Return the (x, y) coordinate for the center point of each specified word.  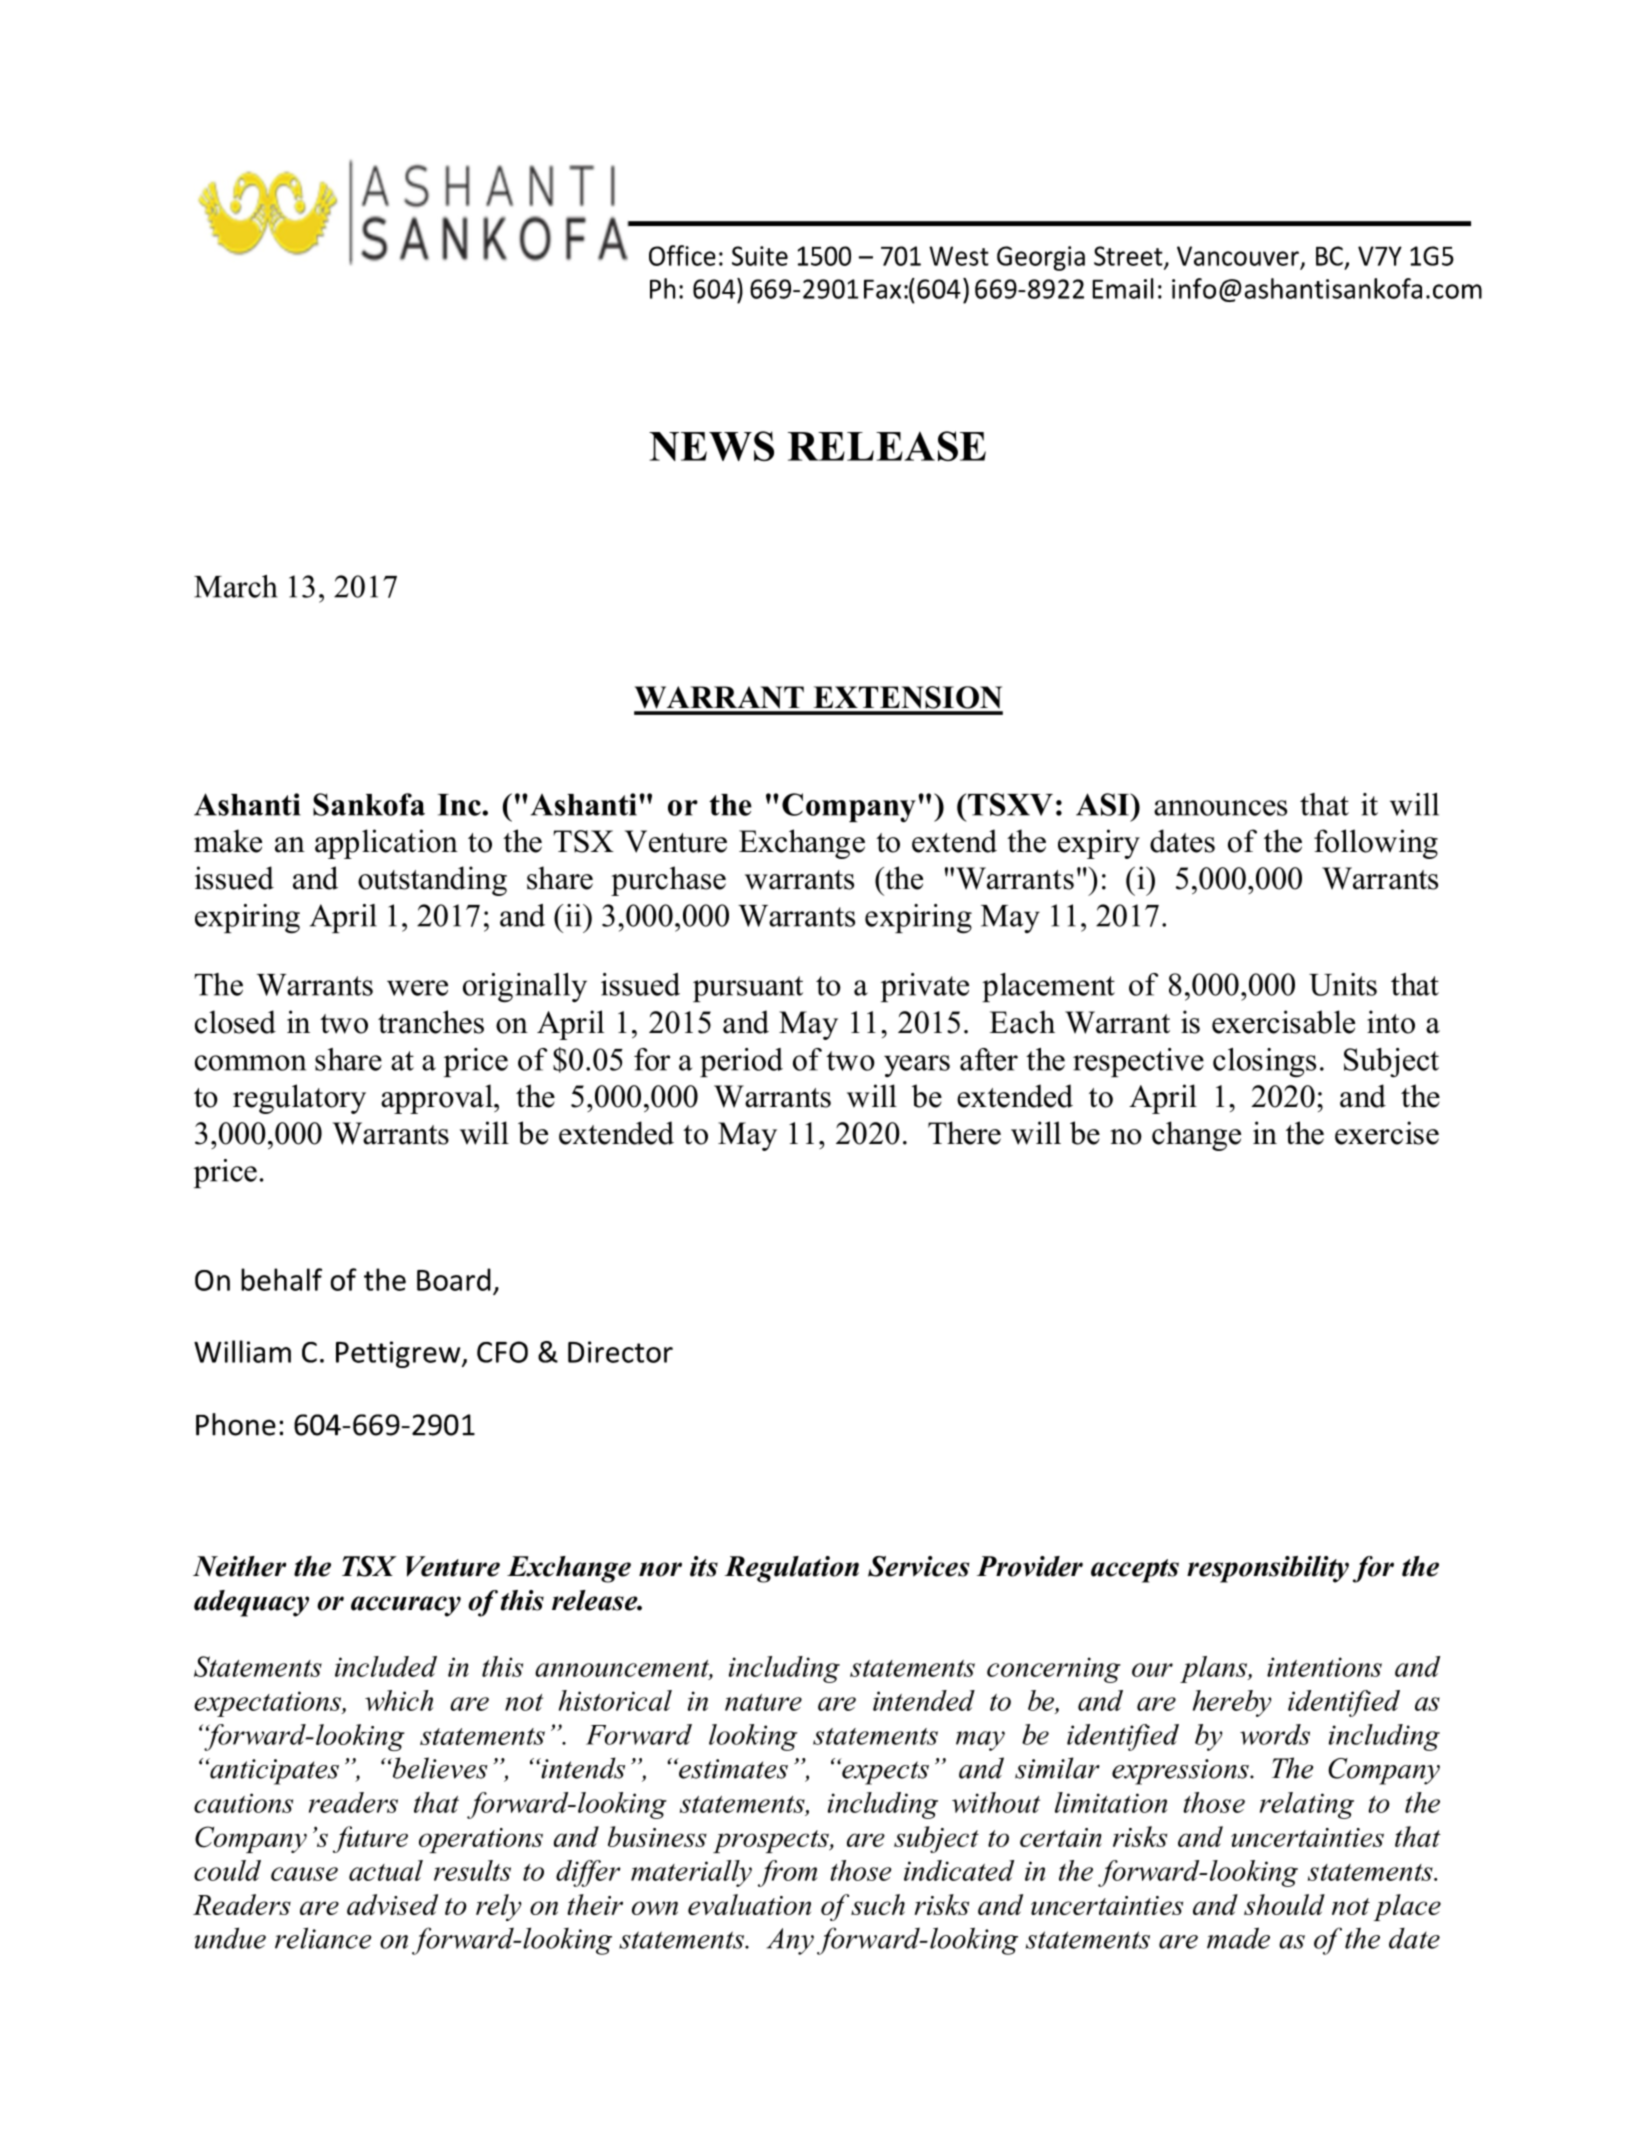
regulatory (299, 1099)
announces (1220, 808)
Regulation (792, 1569)
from (787, 1873)
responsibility (1268, 1569)
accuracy (406, 1606)
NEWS (711, 446)
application (386, 844)
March (236, 586)
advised (392, 1904)
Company (849, 807)
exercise (1387, 1133)
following (1376, 844)
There (964, 1133)
